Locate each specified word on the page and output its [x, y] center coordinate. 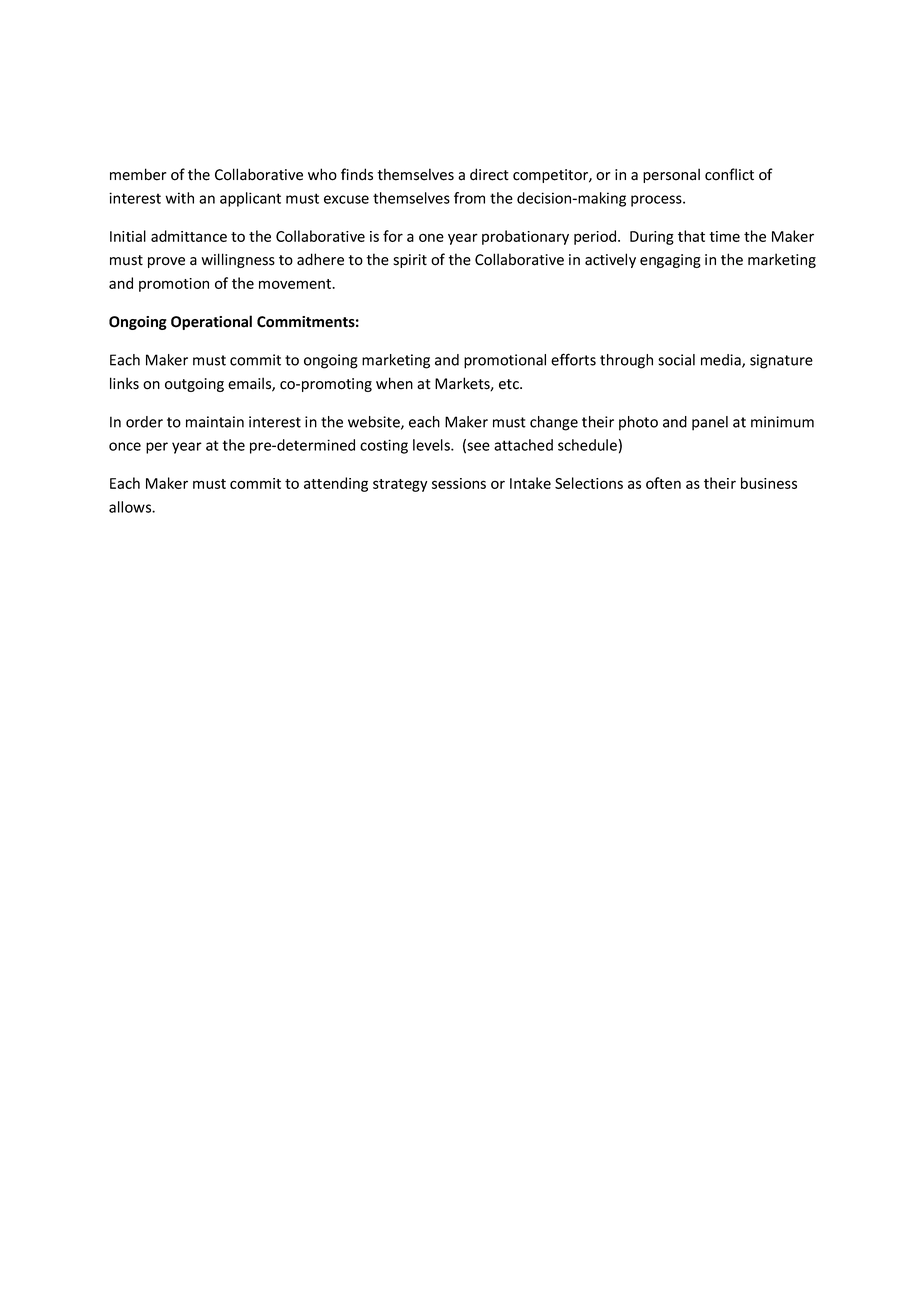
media [722, 361]
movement [296, 284]
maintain [215, 422]
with [179, 198]
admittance [189, 236]
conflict [729, 174]
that [691, 236]
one [431, 237]
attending [336, 484]
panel [710, 423]
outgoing [194, 385]
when [394, 383]
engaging [670, 261]
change [554, 423]
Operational [211, 322]
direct [489, 174]
